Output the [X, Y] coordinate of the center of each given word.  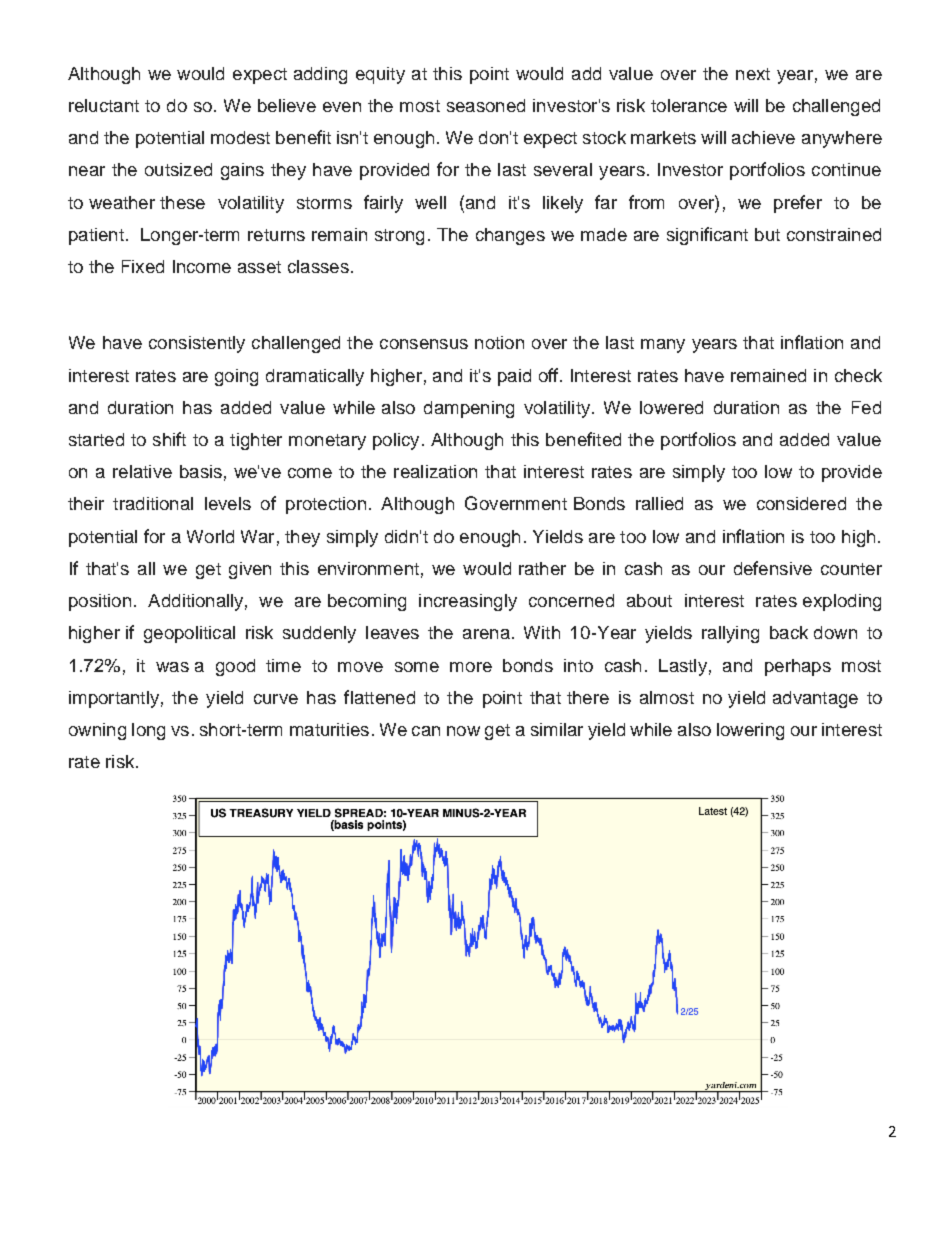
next [753, 74]
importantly [114, 699]
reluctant [104, 105]
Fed [866, 407]
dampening [469, 409]
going [236, 377]
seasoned [486, 105]
